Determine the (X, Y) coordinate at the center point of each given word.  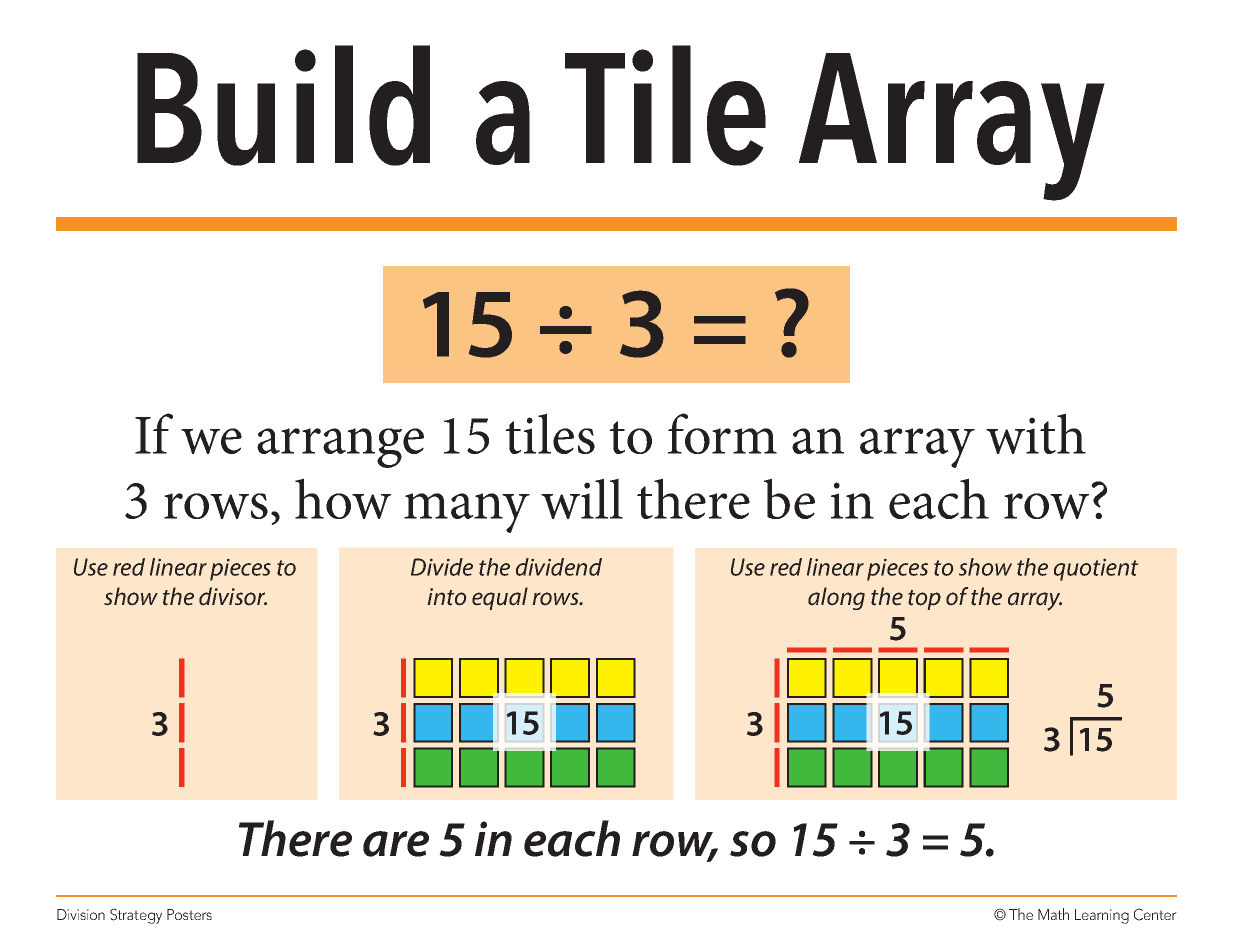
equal (500, 598)
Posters (189, 914)
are (396, 844)
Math (1053, 914)
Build (283, 105)
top (924, 600)
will (582, 498)
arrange (340, 448)
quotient (1096, 569)
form (722, 433)
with (1036, 433)
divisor (233, 596)
